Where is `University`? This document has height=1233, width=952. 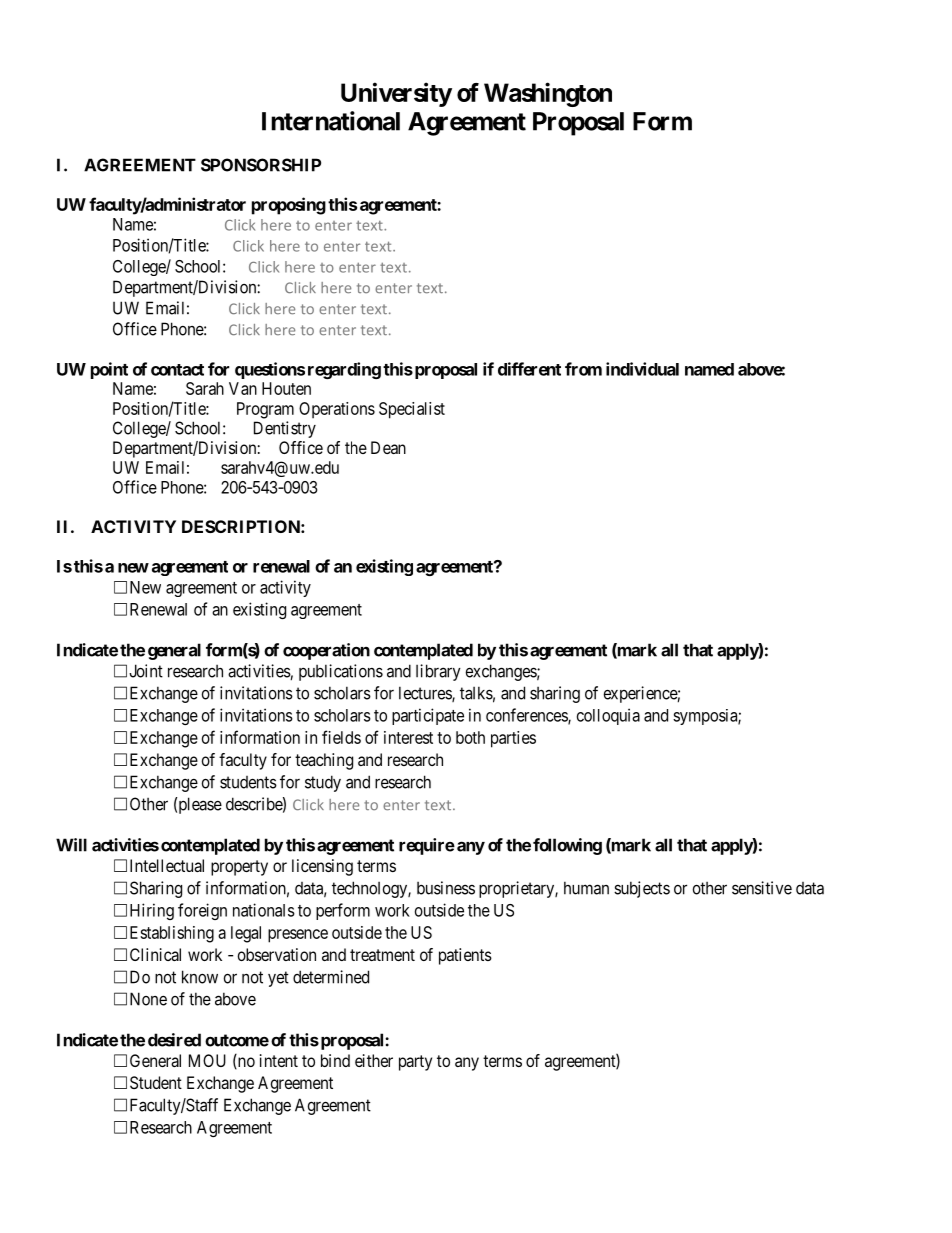 University is located at coordinates (396, 94).
